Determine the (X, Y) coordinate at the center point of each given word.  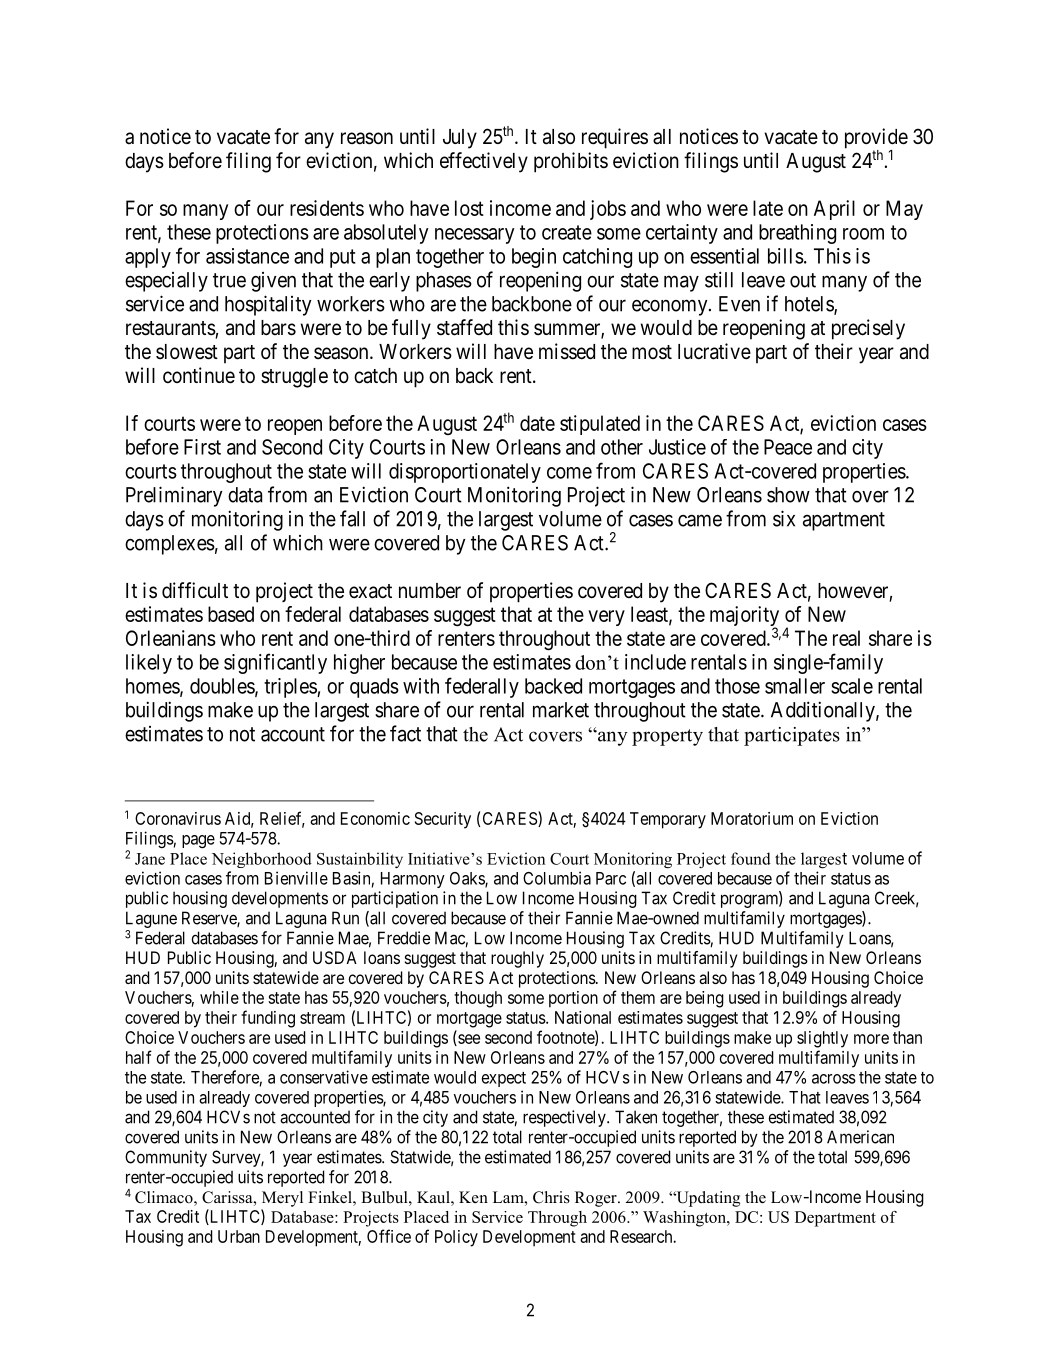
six (784, 518)
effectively (484, 162)
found (751, 858)
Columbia (557, 878)
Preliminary (174, 496)
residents (327, 208)
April (834, 210)
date (537, 423)
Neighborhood (262, 860)
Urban (239, 1236)
